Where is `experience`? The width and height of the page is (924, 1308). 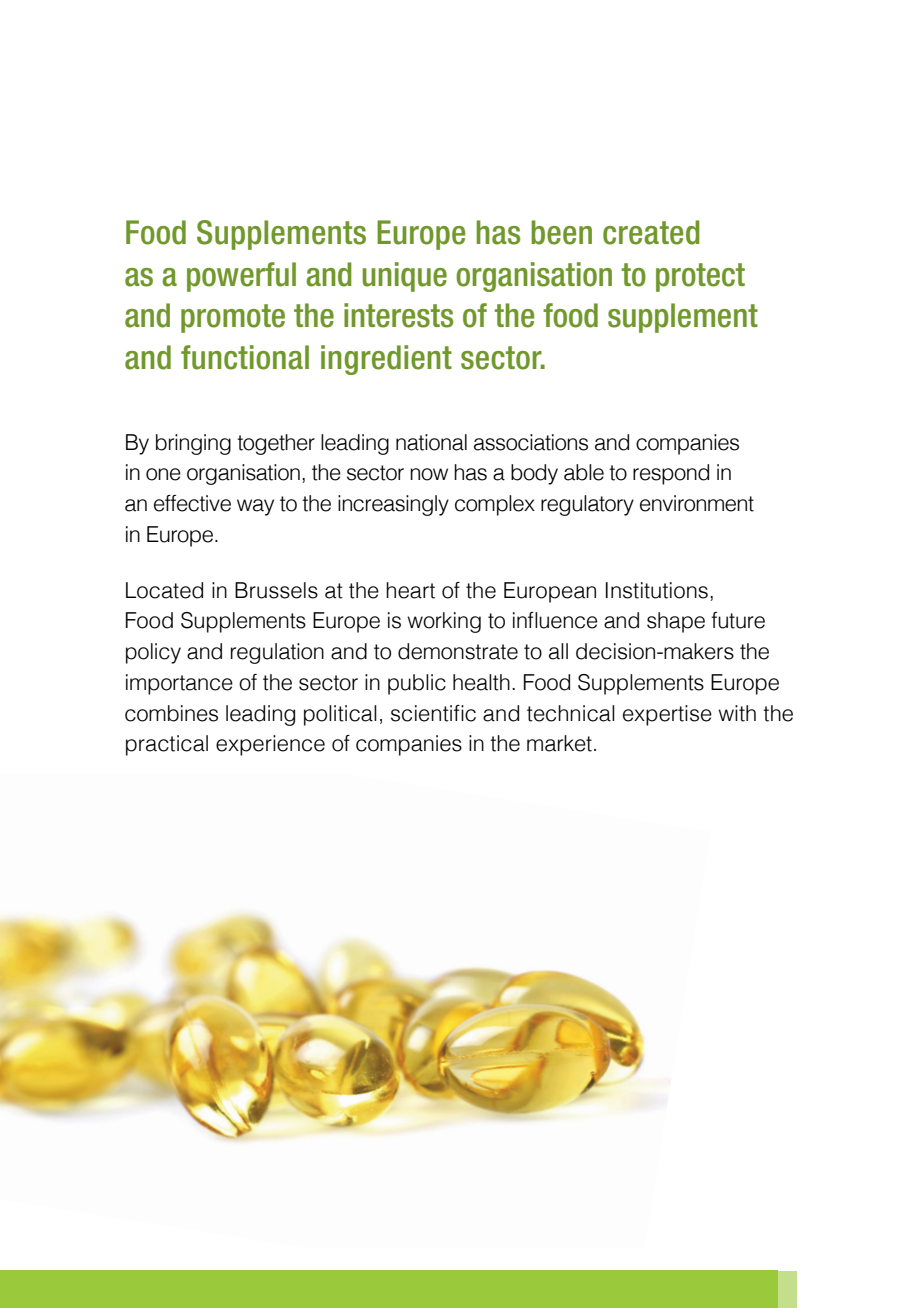
experience is located at coordinates (270, 745).
